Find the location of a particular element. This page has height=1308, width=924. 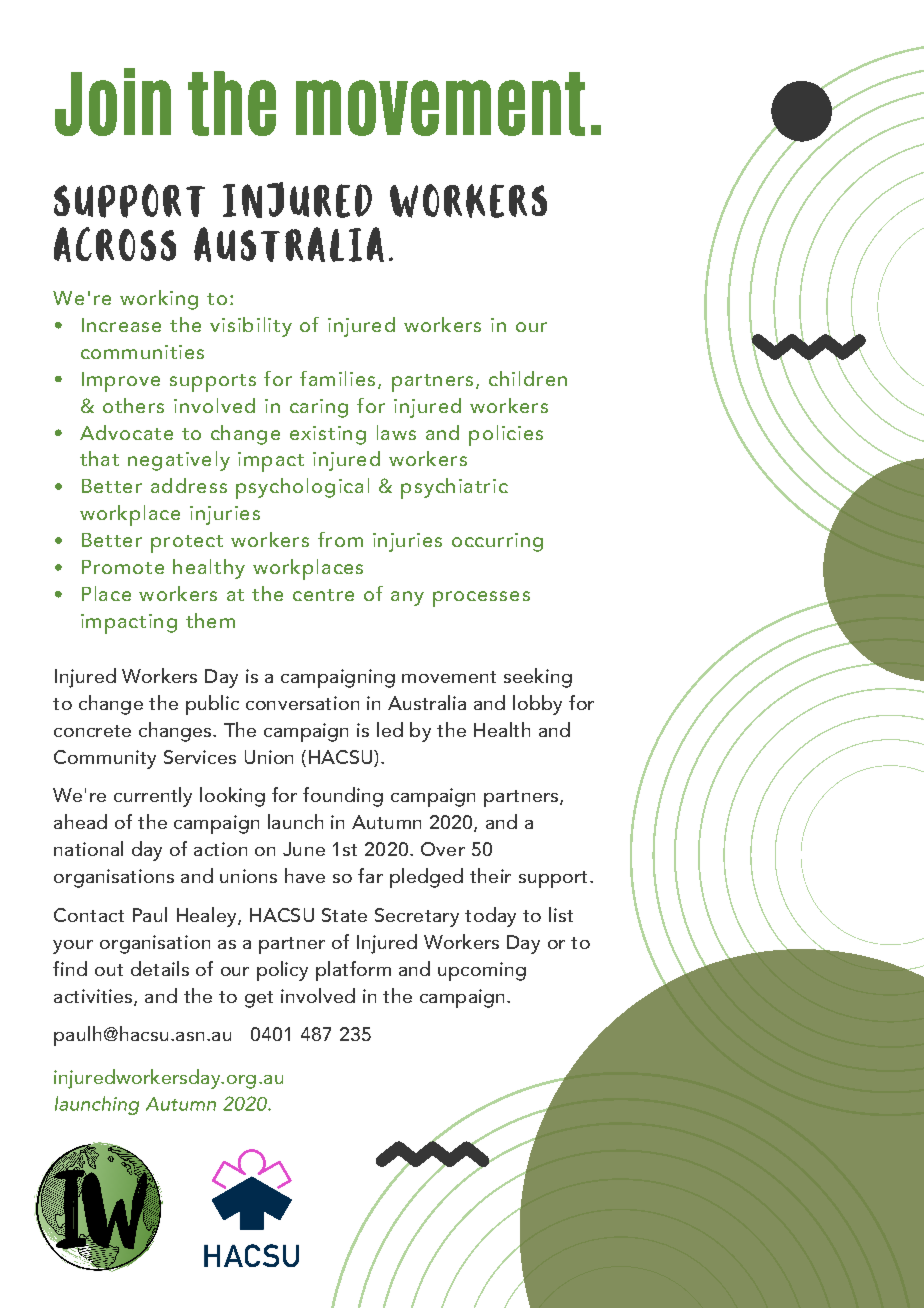

caring is located at coordinates (319, 408).
